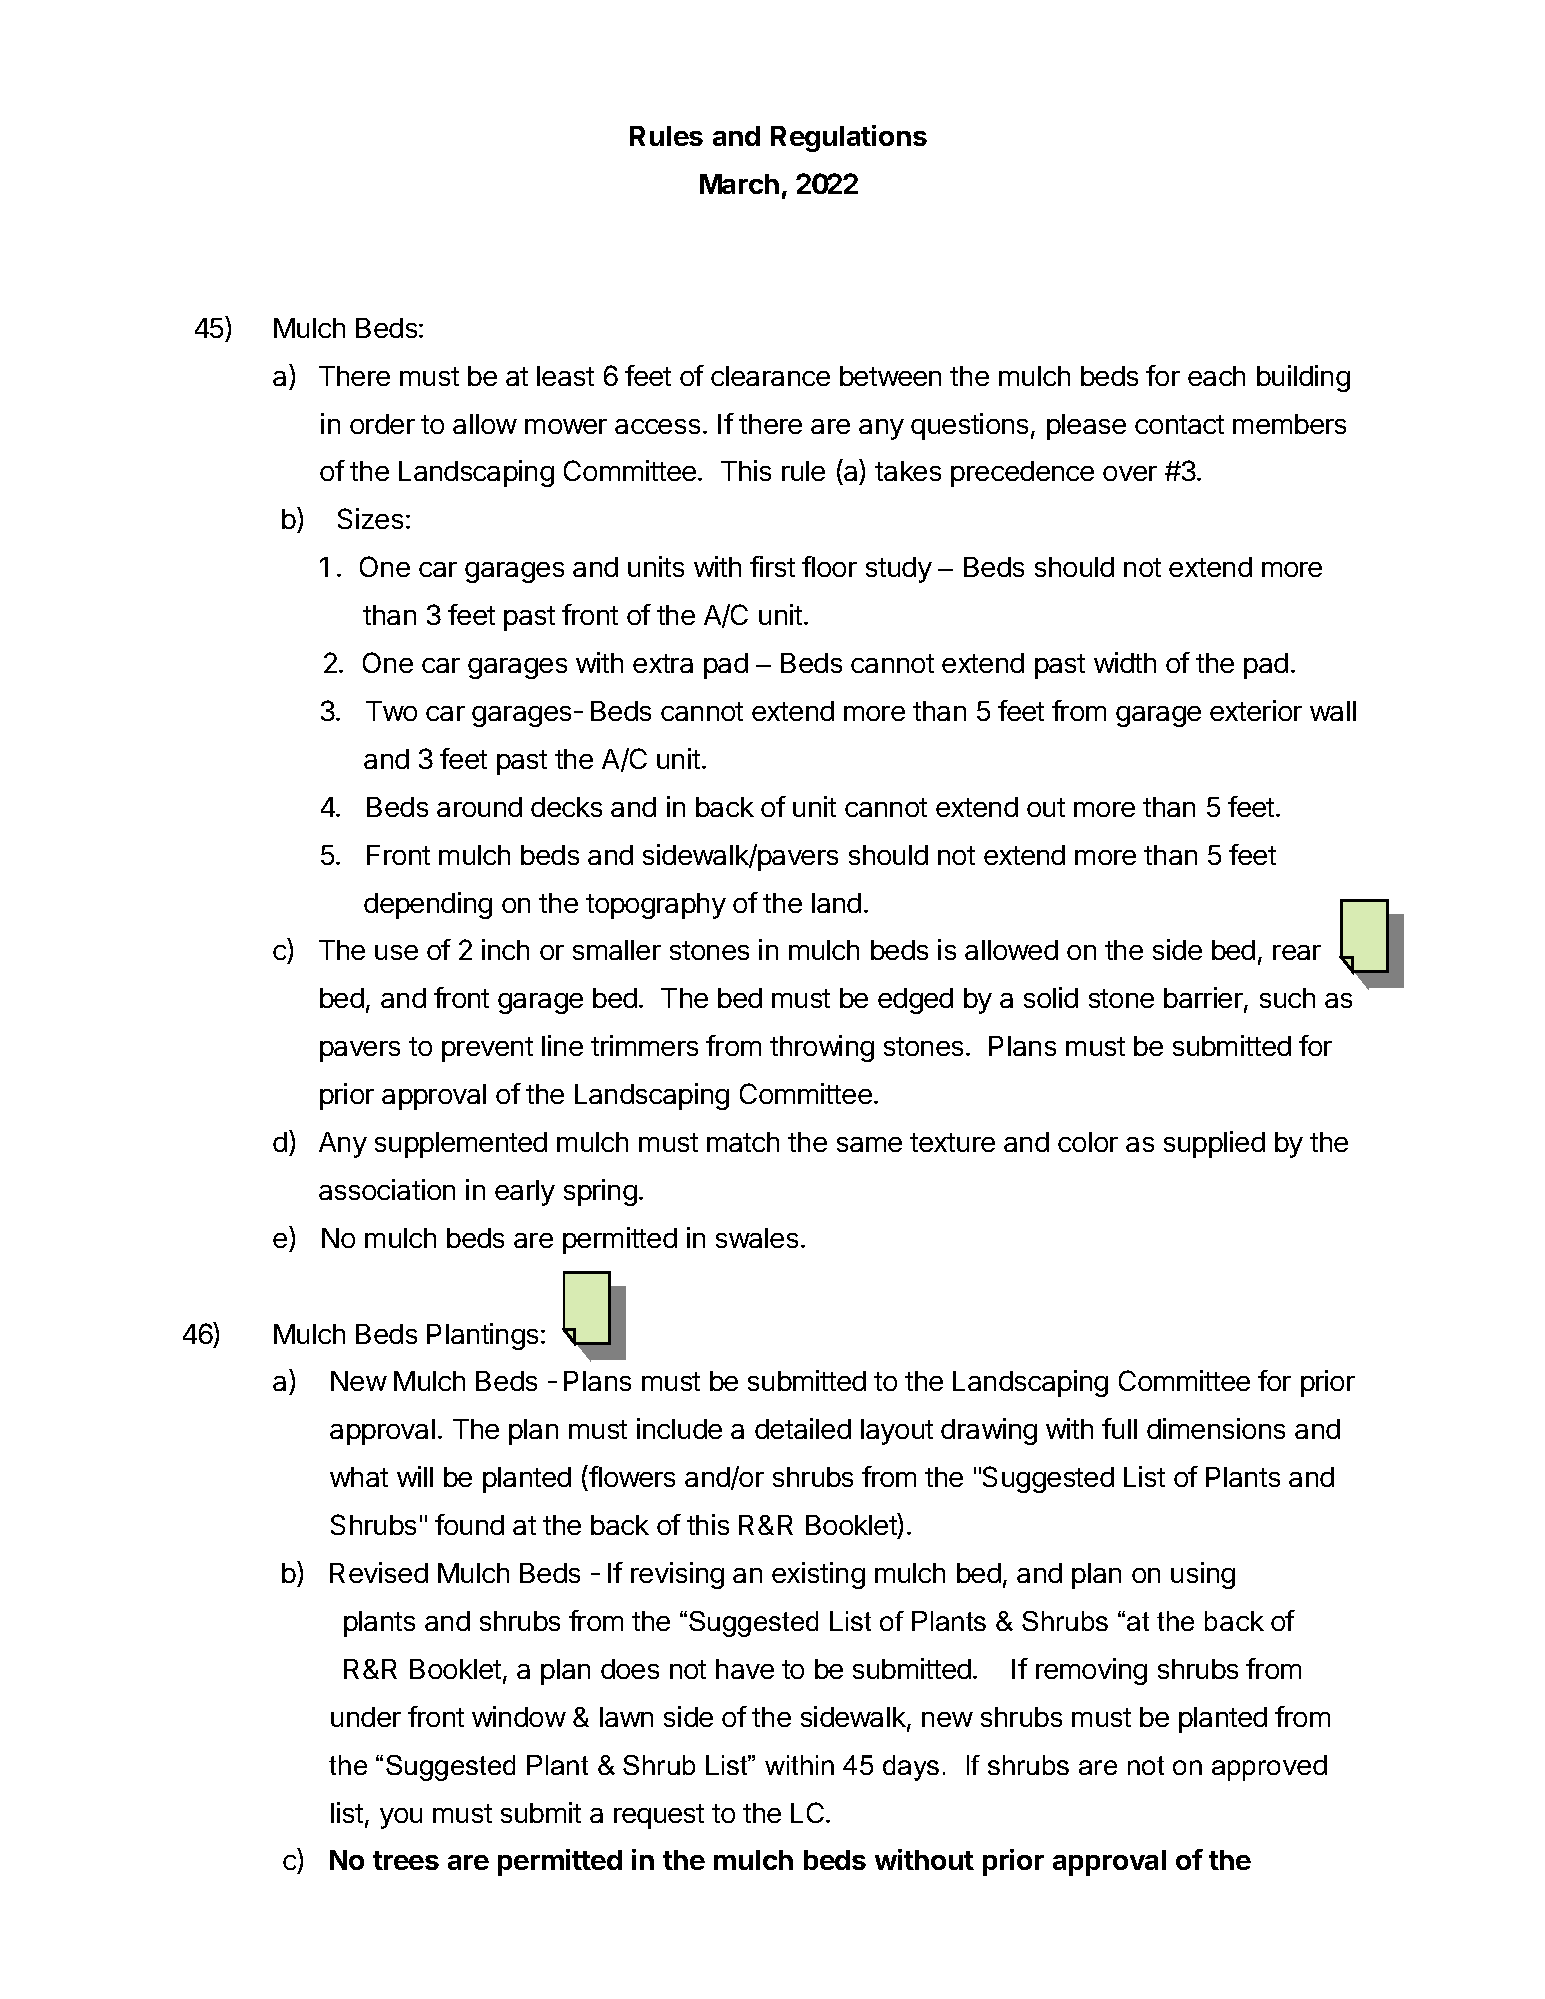  I want to click on trees, so click(406, 1860).
